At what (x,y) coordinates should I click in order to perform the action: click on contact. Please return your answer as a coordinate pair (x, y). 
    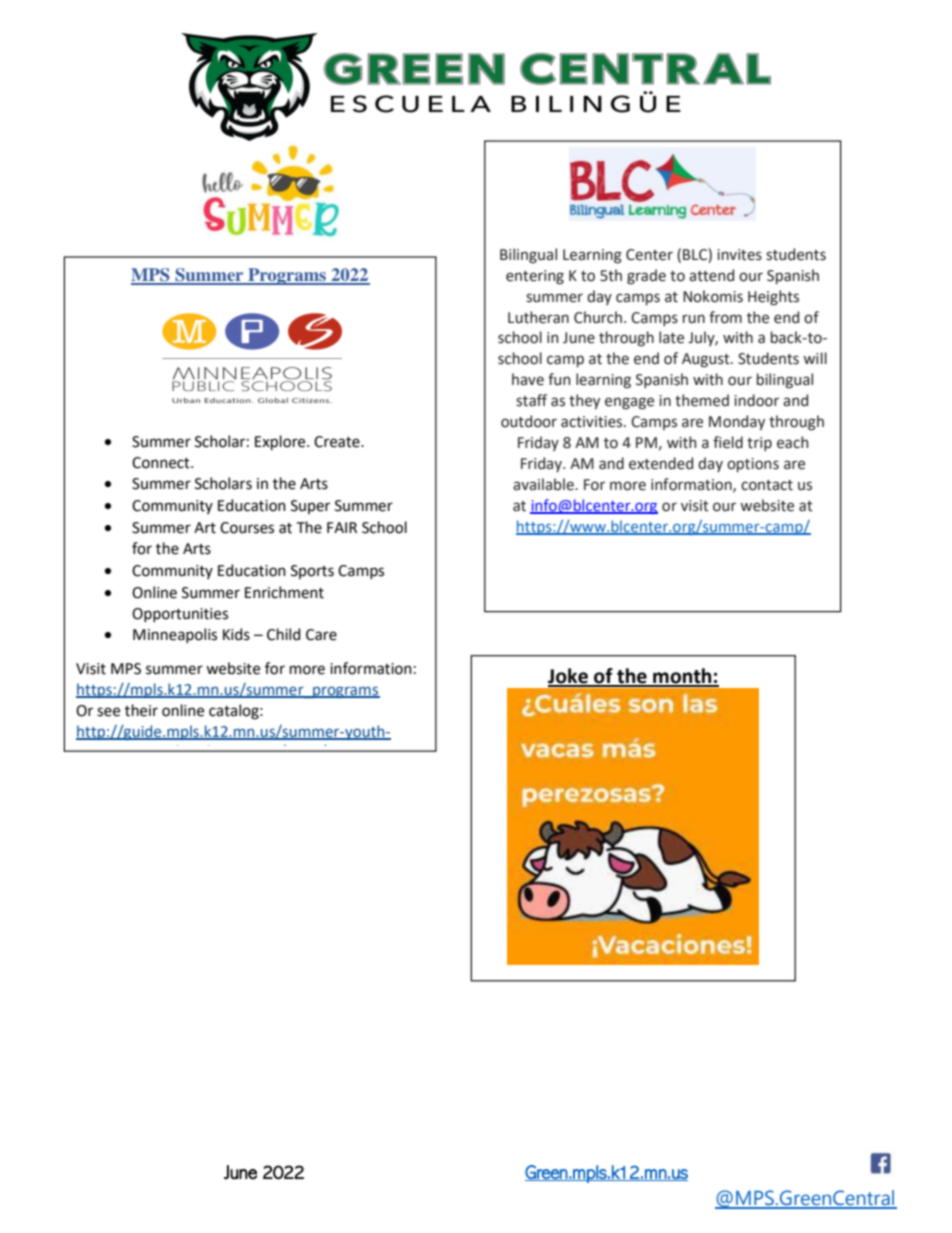
    Looking at the image, I should click on (767, 485).
